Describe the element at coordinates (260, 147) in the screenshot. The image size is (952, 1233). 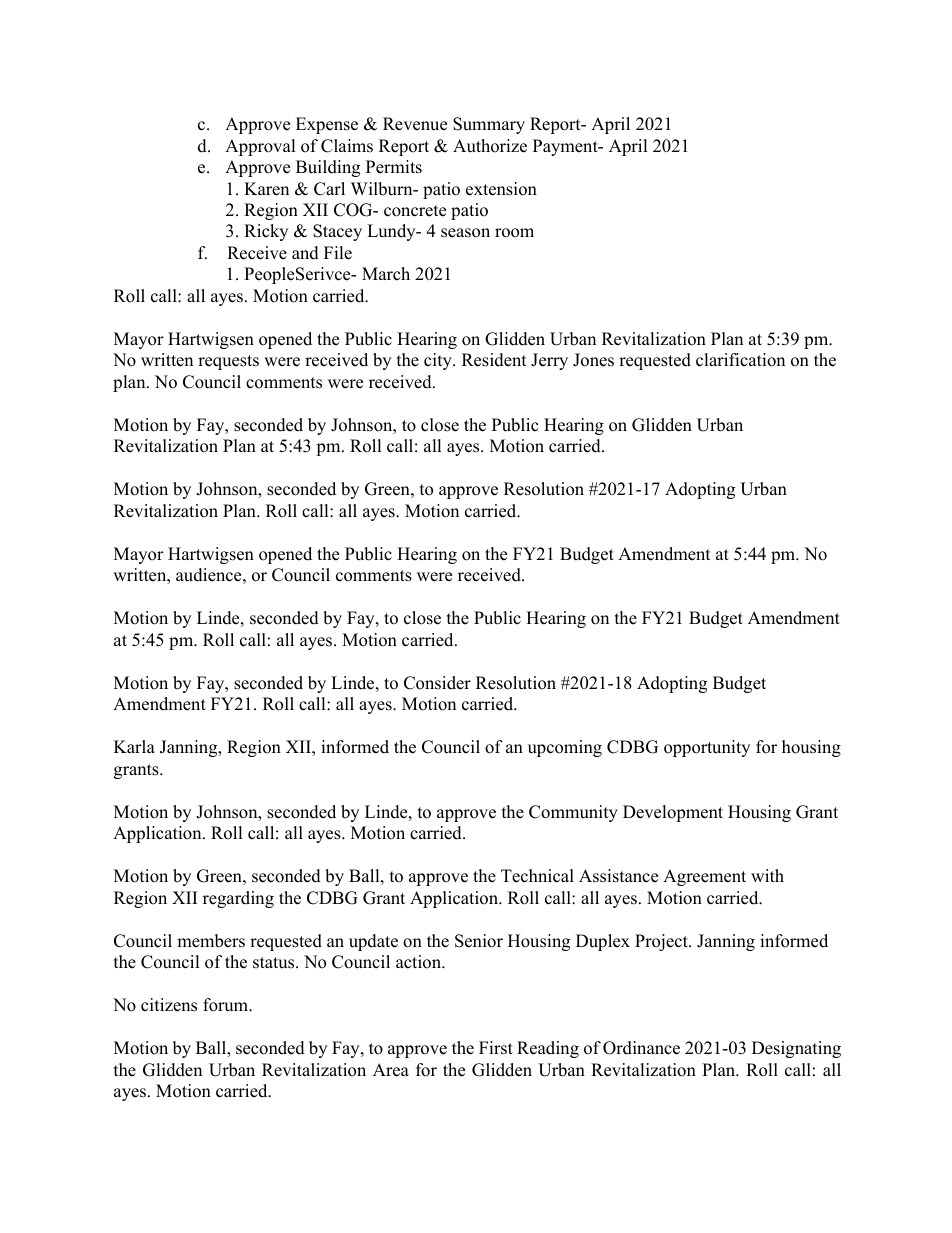
I see `Approval` at that location.
